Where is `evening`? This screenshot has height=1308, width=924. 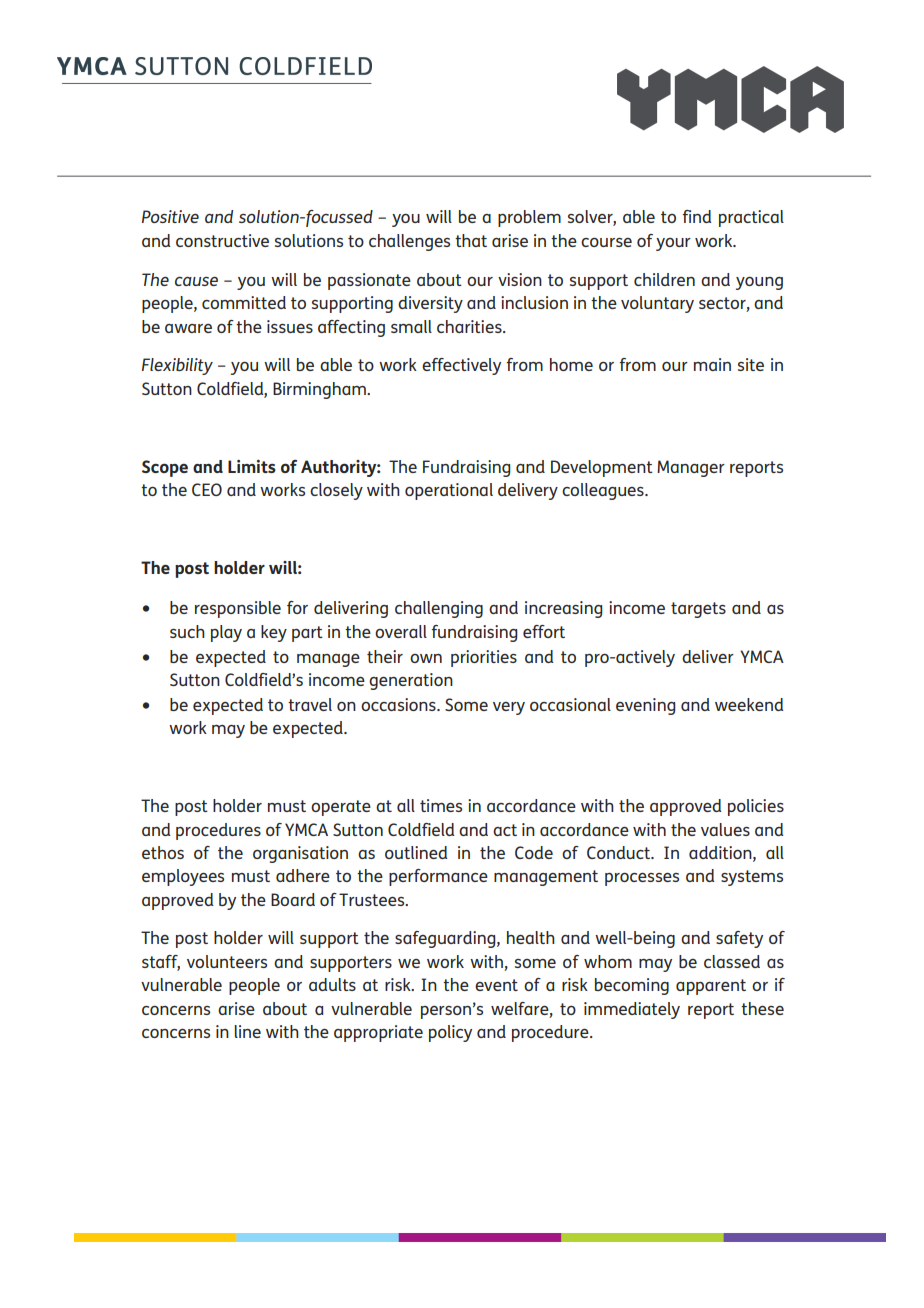 evening is located at coordinates (646, 706).
